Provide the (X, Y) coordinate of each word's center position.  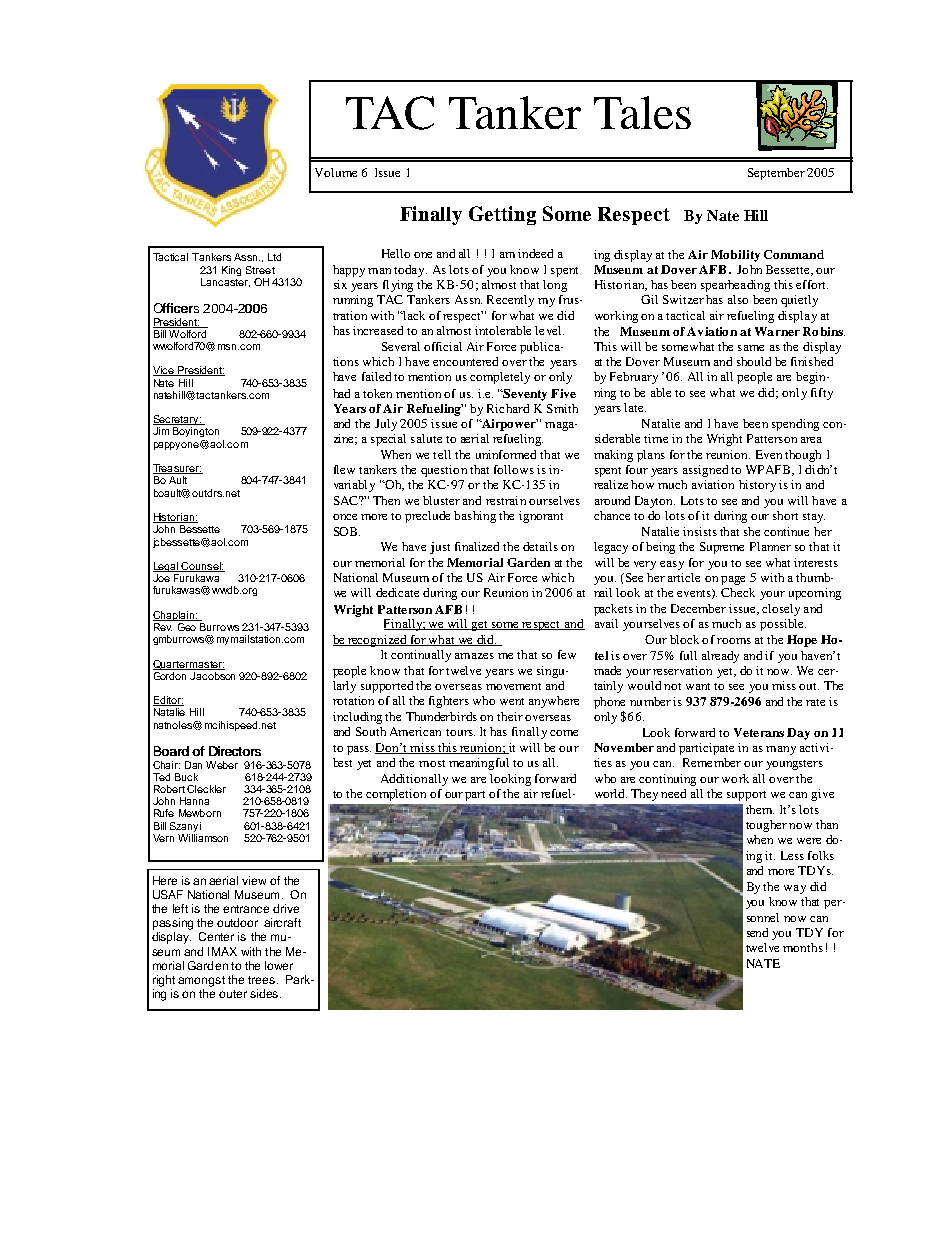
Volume (336, 172)
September (776, 174)
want (698, 686)
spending (795, 425)
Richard (508, 408)
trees (261, 980)
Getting (502, 215)
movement (513, 686)
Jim (161, 431)
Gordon (171, 674)
